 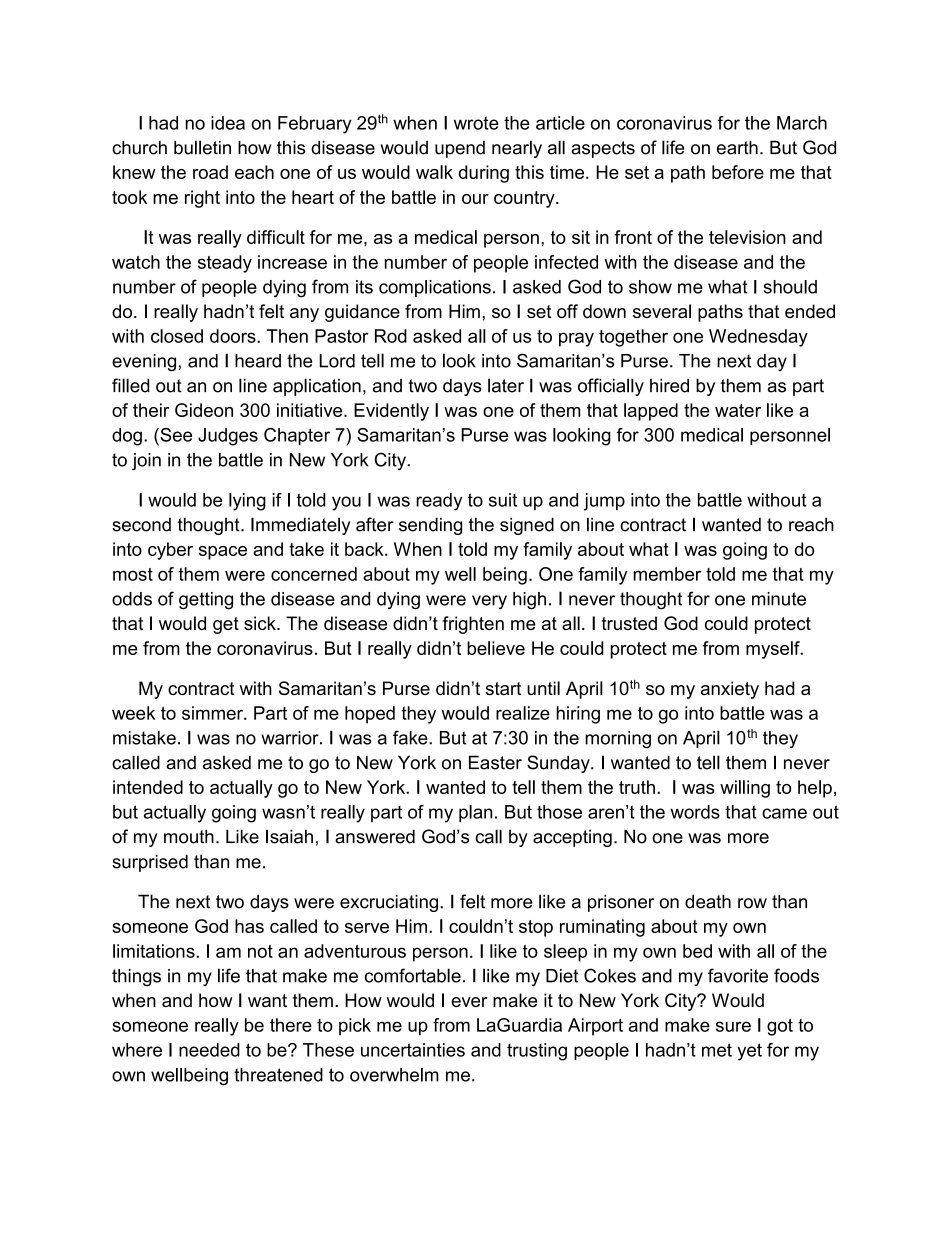 What do you see at coordinates (213, 713) in the screenshot?
I see `simmer` at bounding box center [213, 713].
